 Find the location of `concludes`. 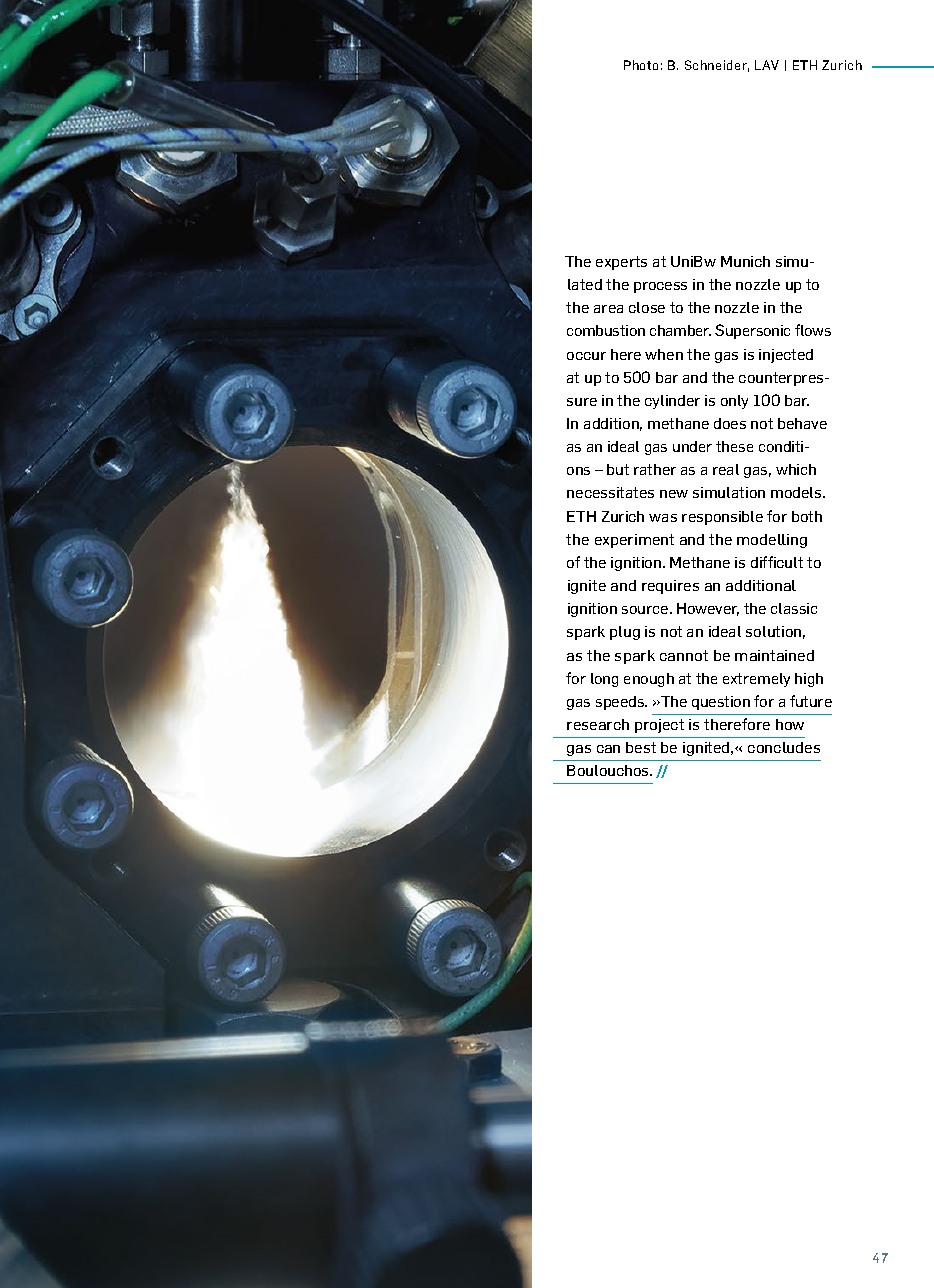

concludes is located at coordinates (784, 747).
